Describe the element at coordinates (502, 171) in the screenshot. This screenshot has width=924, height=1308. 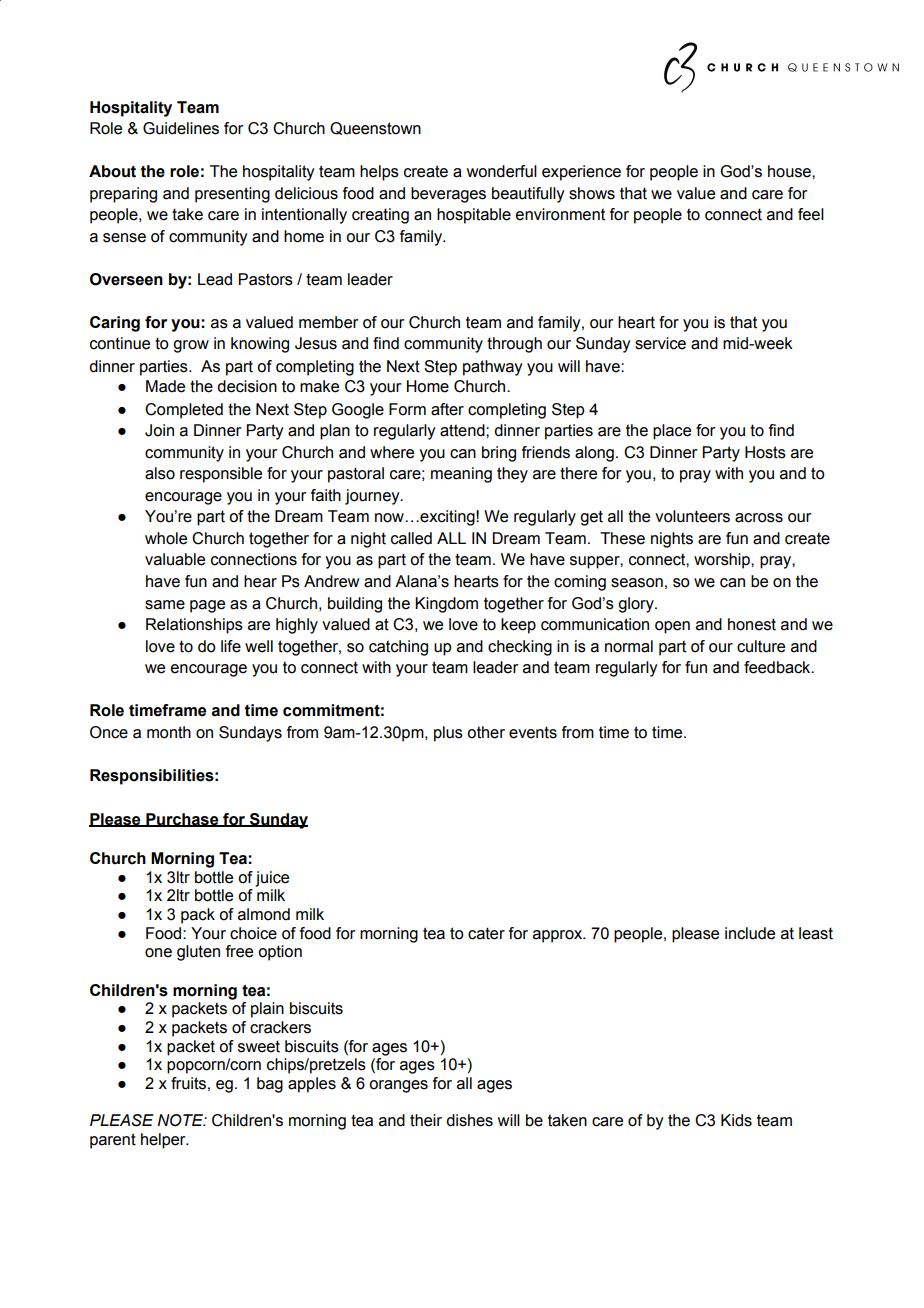
I see `wonderful` at that location.
